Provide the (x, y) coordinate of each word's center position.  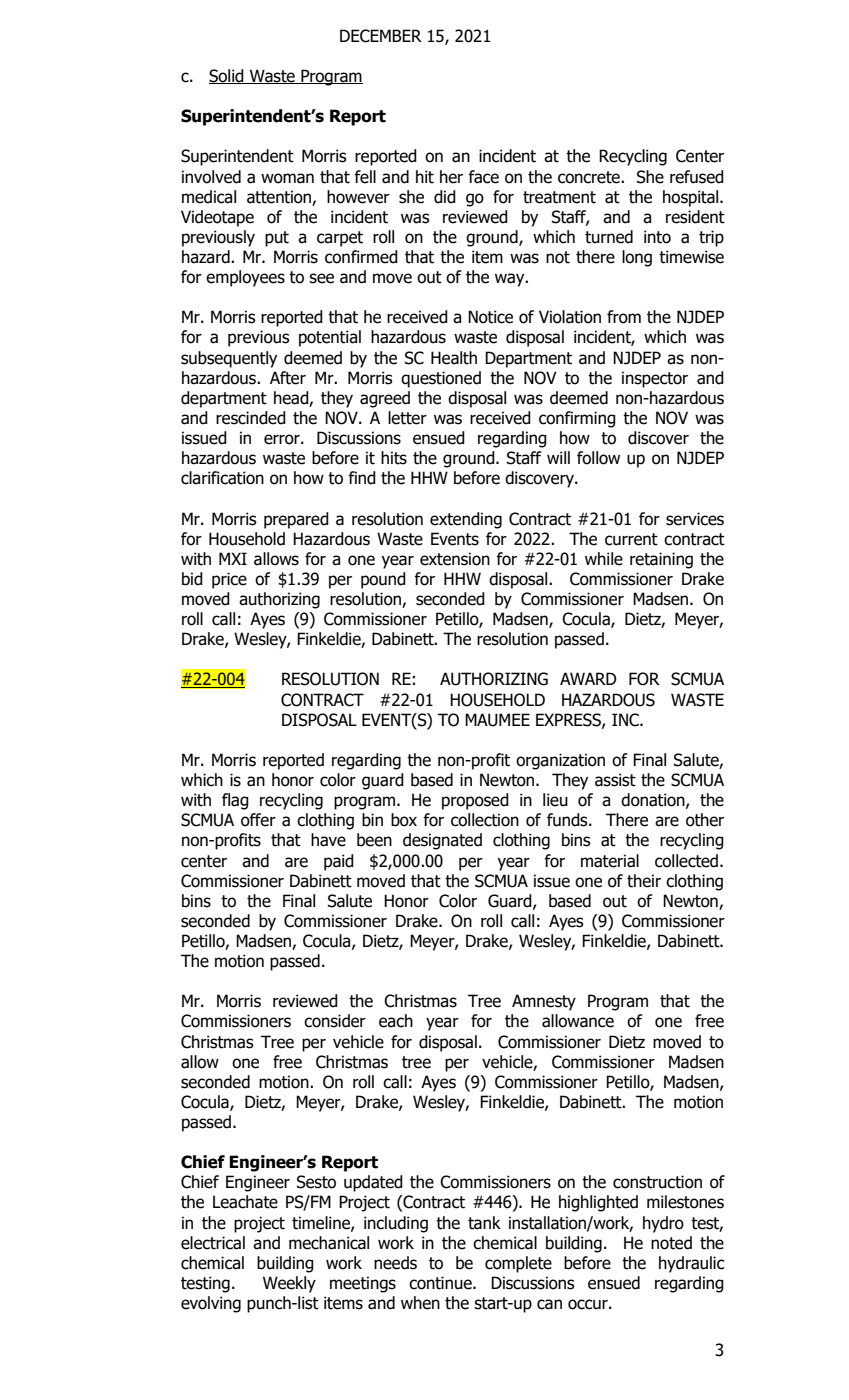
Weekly (289, 1284)
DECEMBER (381, 36)
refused (697, 177)
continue (441, 1283)
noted (671, 1243)
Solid (227, 76)
